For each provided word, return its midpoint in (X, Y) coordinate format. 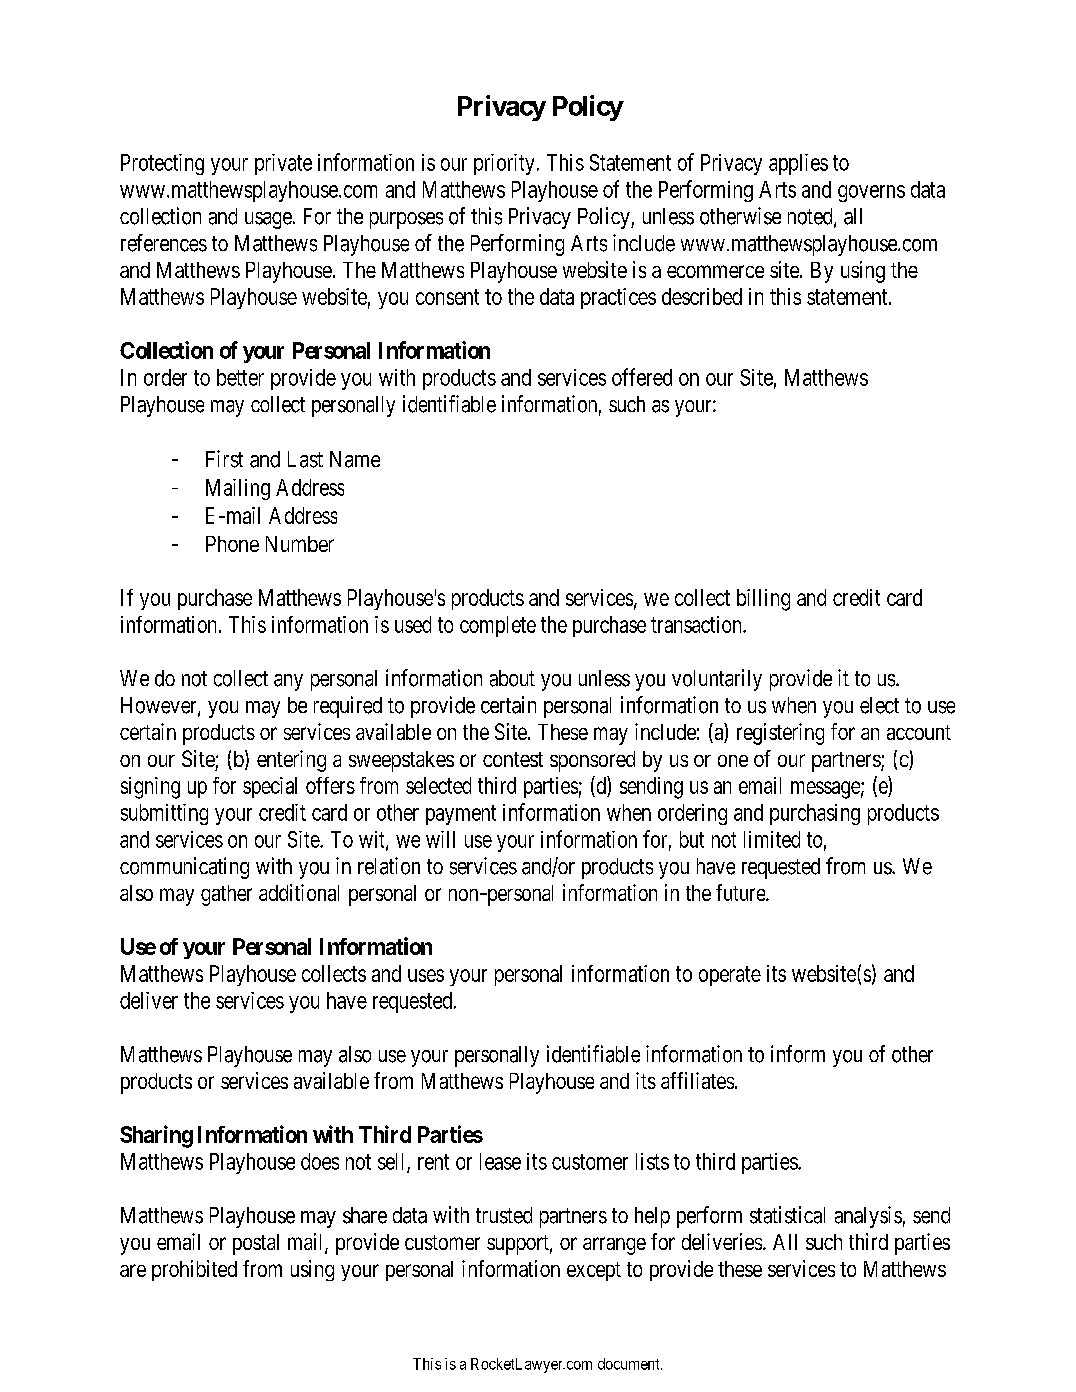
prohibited (194, 1270)
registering (780, 734)
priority (504, 164)
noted (811, 217)
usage (268, 220)
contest (513, 759)
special (270, 787)
